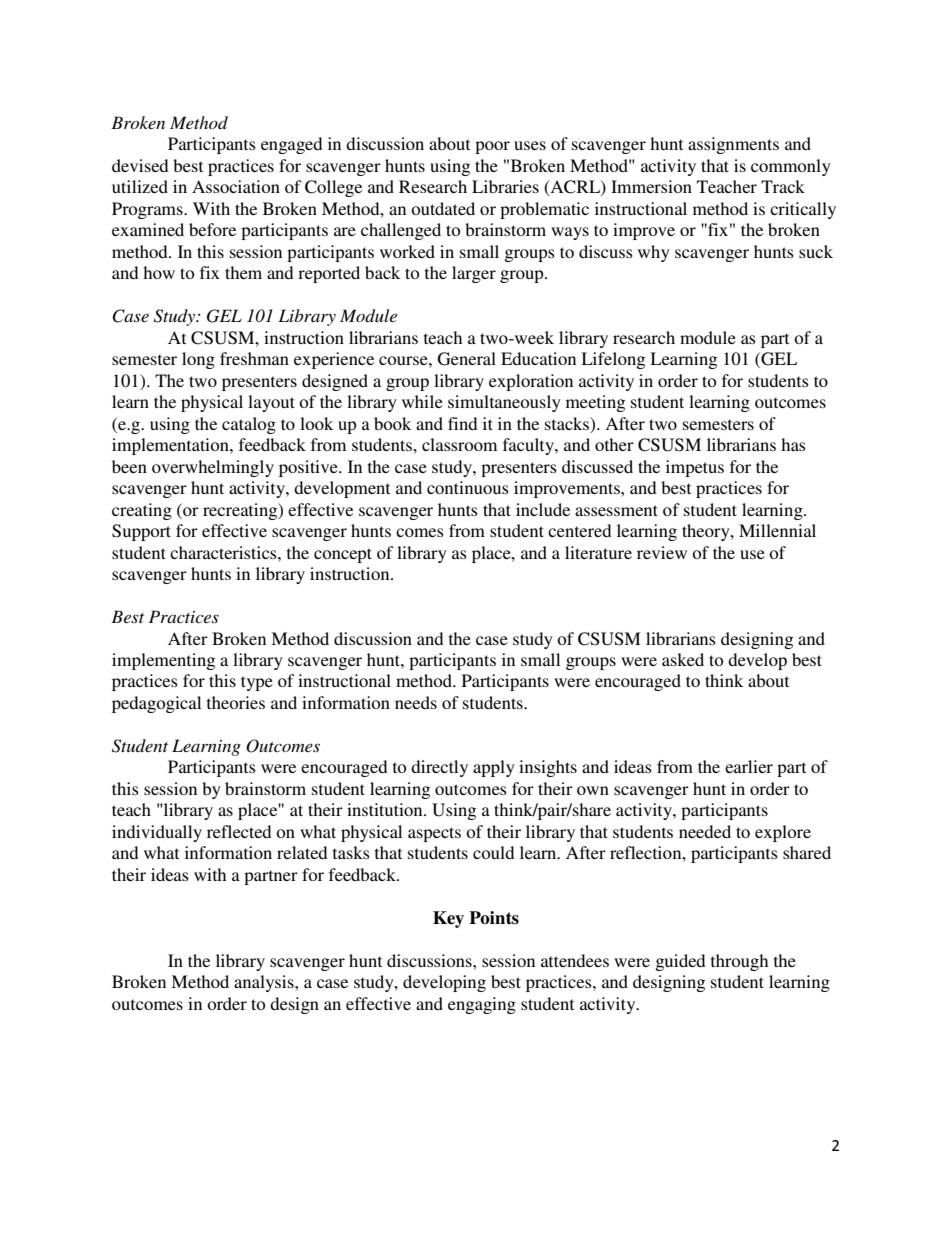  What do you see at coordinates (505, 186) in the document?
I see `Libraries` at bounding box center [505, 186].
